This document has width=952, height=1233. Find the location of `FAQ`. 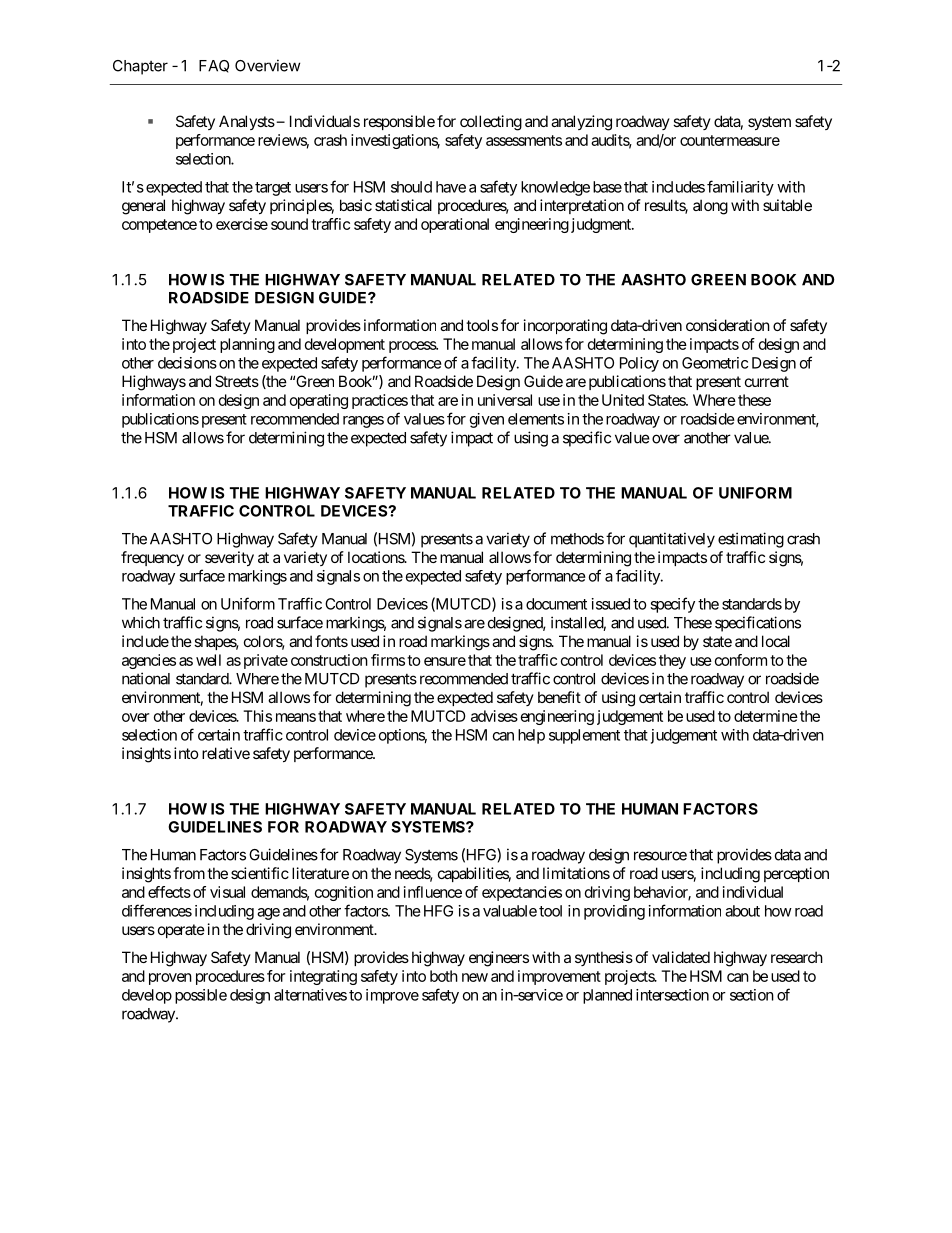

FAQ is located at coordinates (214, 66).
